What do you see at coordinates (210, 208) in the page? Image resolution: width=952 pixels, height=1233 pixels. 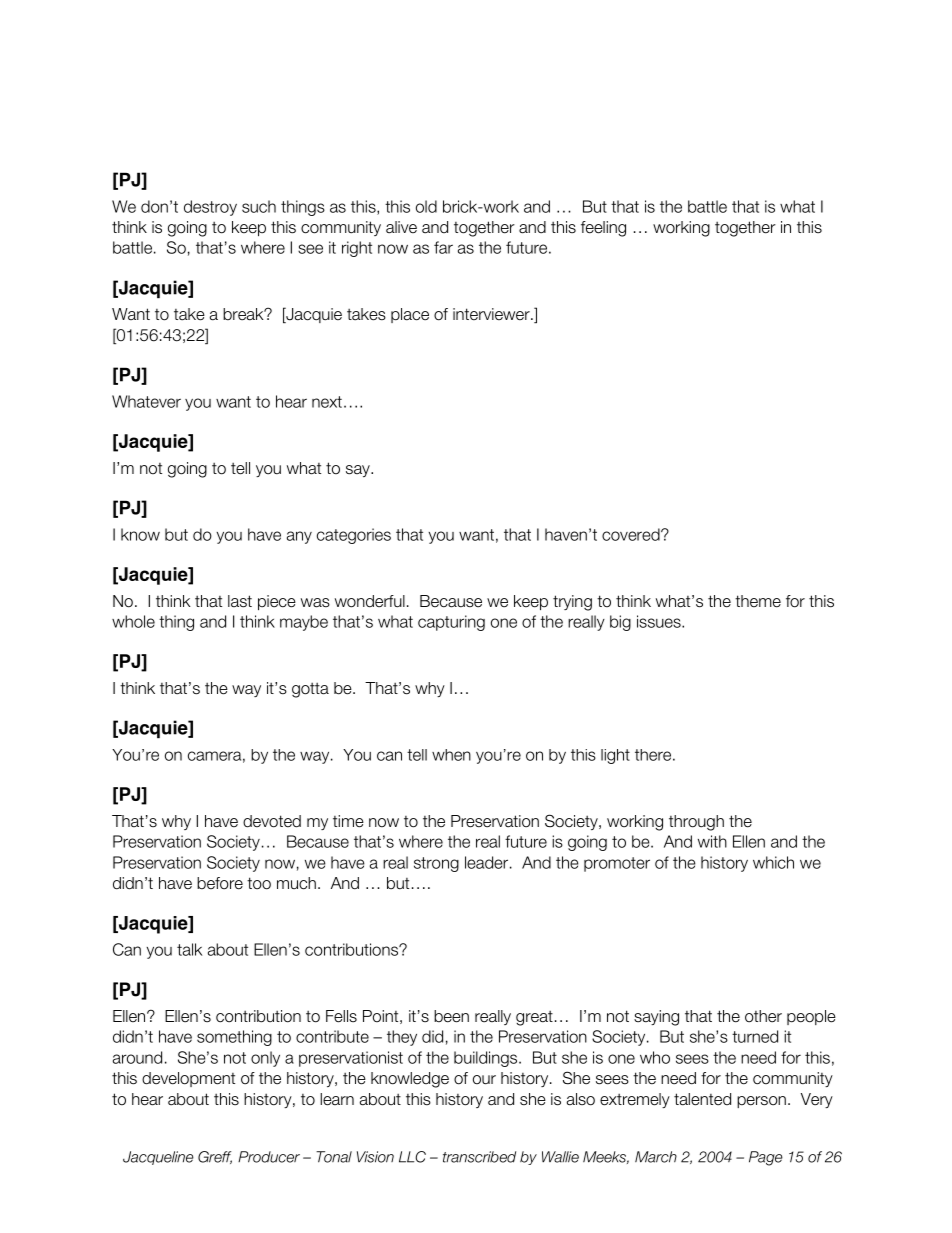 I see `destroy` at bounding box center [210, 208].
